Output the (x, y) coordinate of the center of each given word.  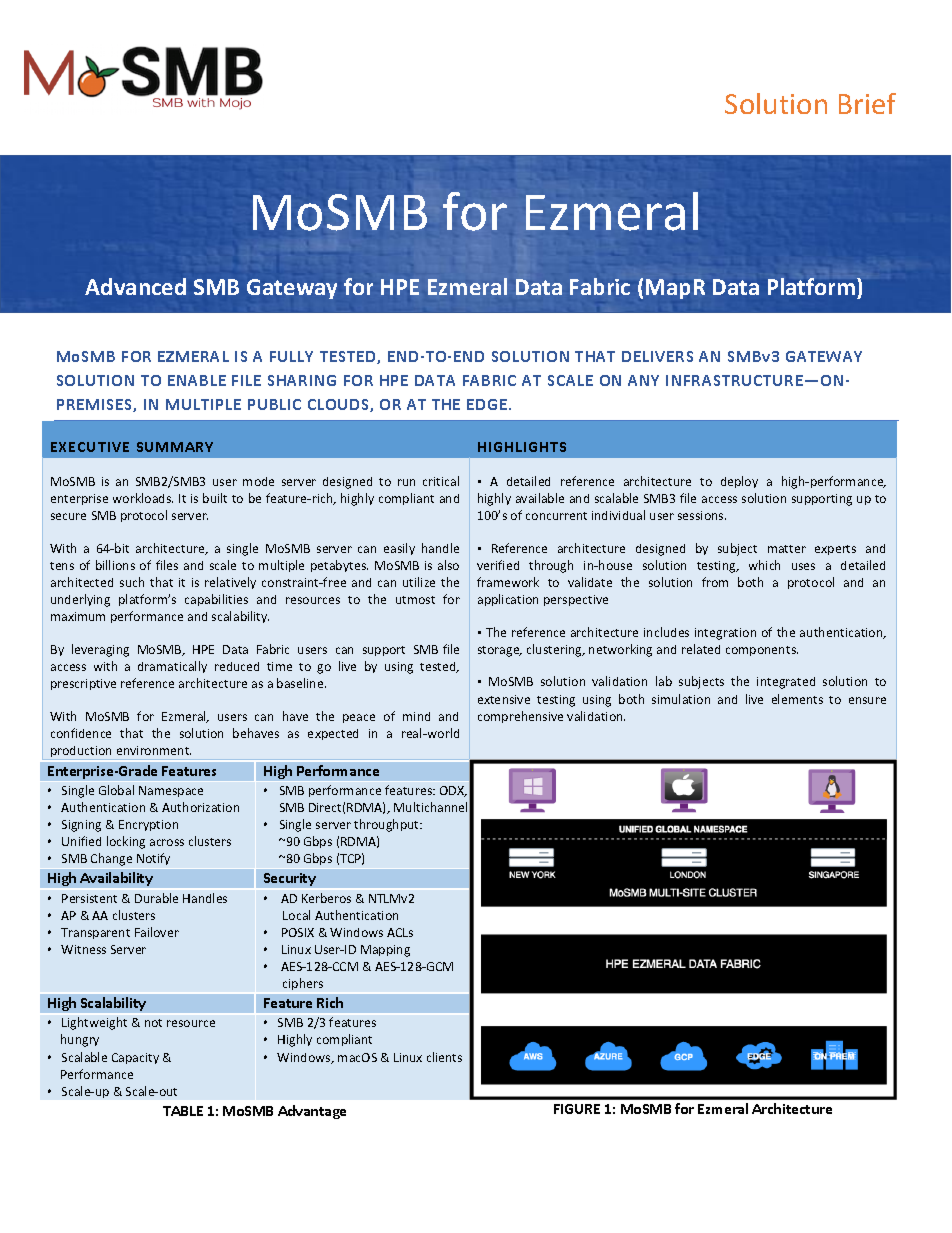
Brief (867, 103)
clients (444, 1057)
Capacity (135, 1058)
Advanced (135, 286)
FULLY (291, 356)
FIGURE (577, 1109)
